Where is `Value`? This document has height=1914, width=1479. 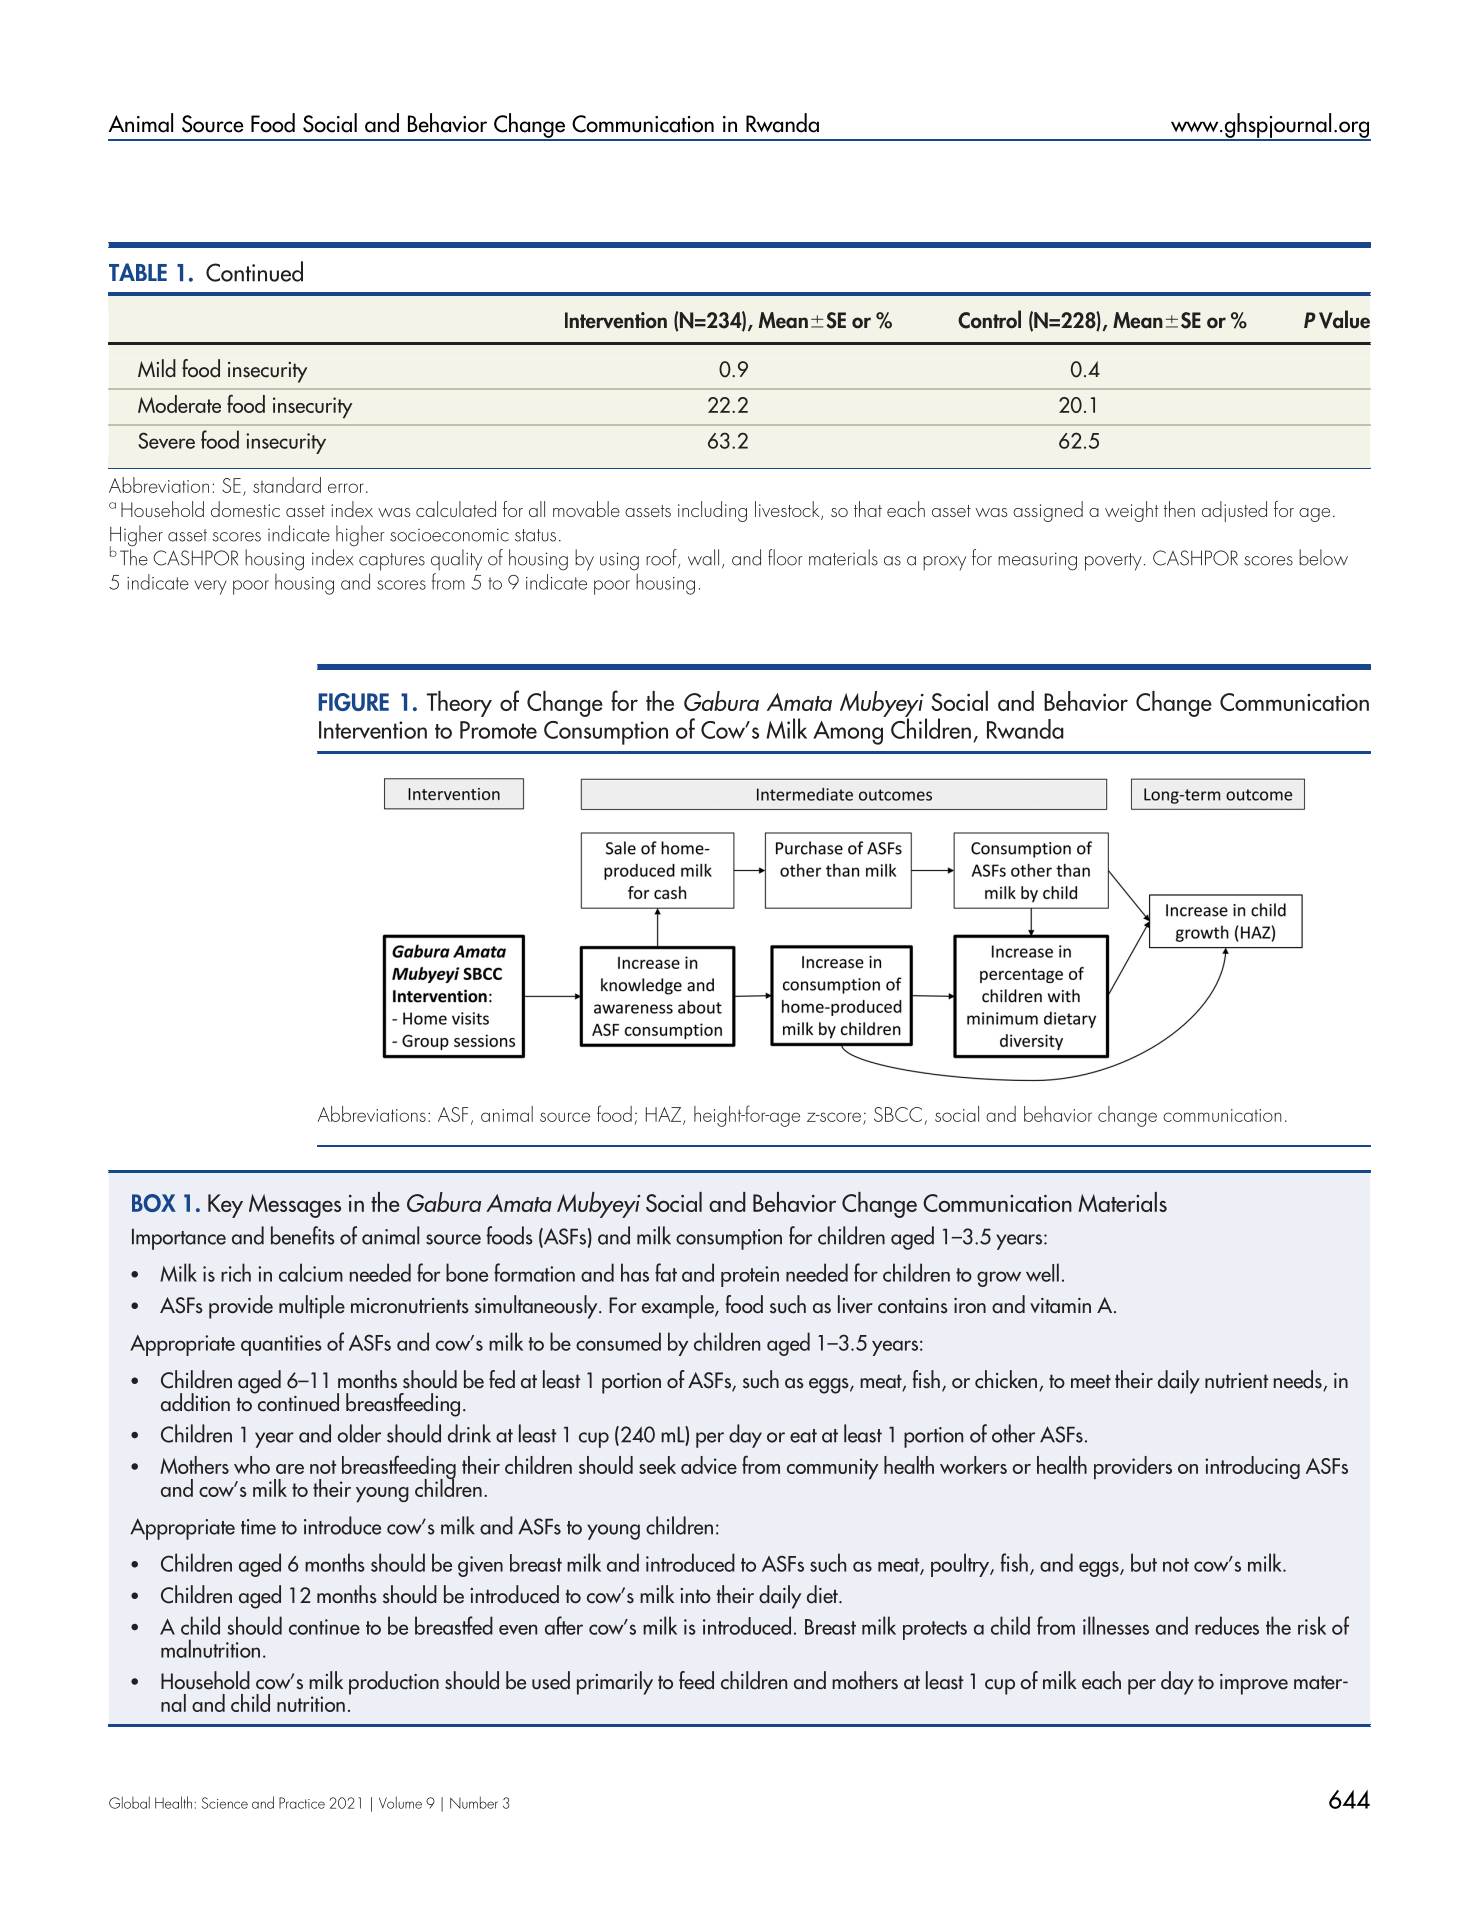
Value is located at coordinates (1344, 319).
